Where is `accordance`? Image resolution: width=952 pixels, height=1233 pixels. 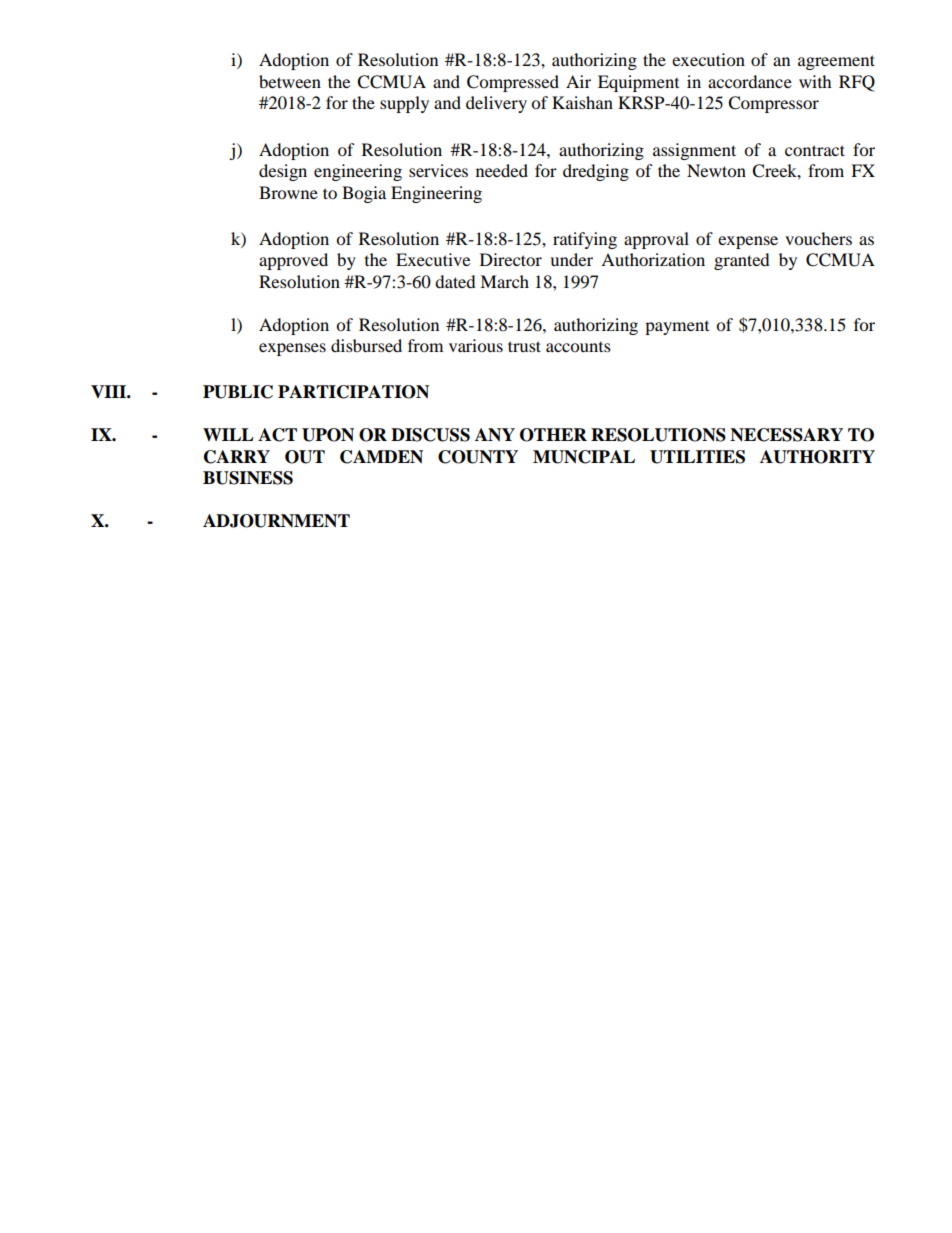 accordance is located at coordinates (750, 81).
